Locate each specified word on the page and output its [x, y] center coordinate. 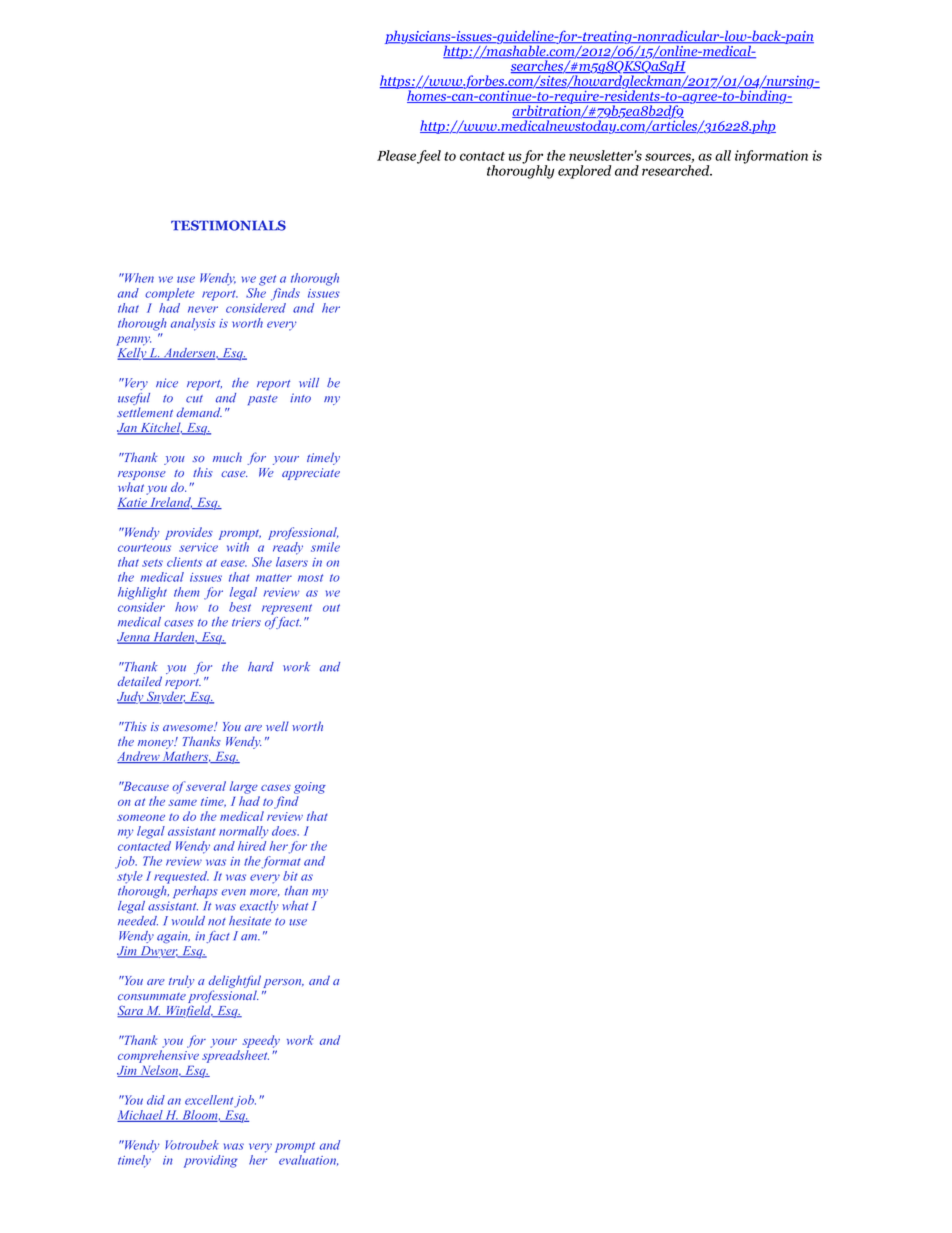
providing [210, 1161]
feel [429, 157]
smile [325, 547]
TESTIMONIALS [228, 225]
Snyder [166, 697]
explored [584, 172]
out [331, 608]
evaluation [308, 1160]
